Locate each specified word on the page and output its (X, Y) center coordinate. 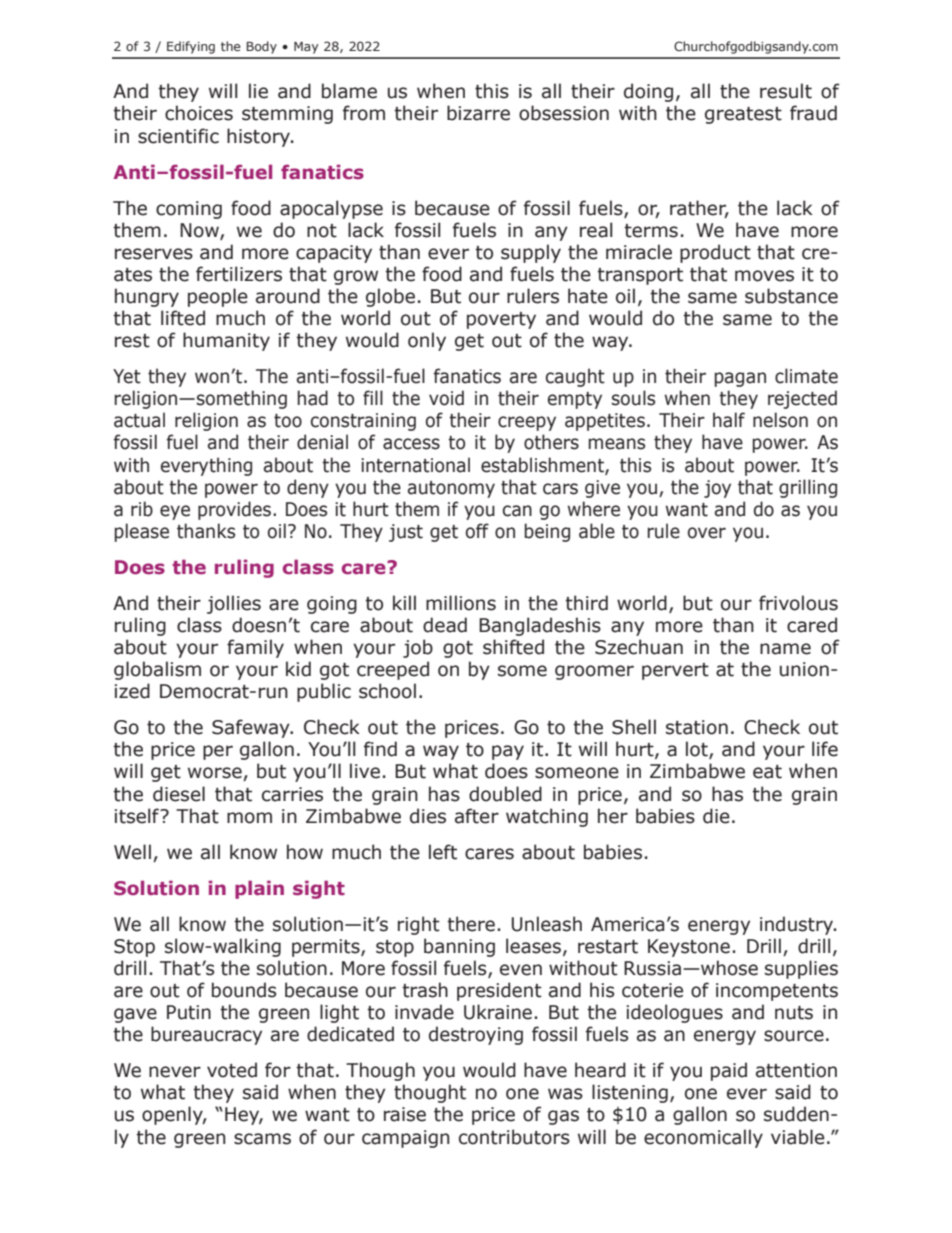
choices (199, 113)
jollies (234, 604)
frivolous (798, 603)
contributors (514, 1137)
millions (461, 603)
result (786, 91)
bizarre (478, 113)
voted (232, 1070)
